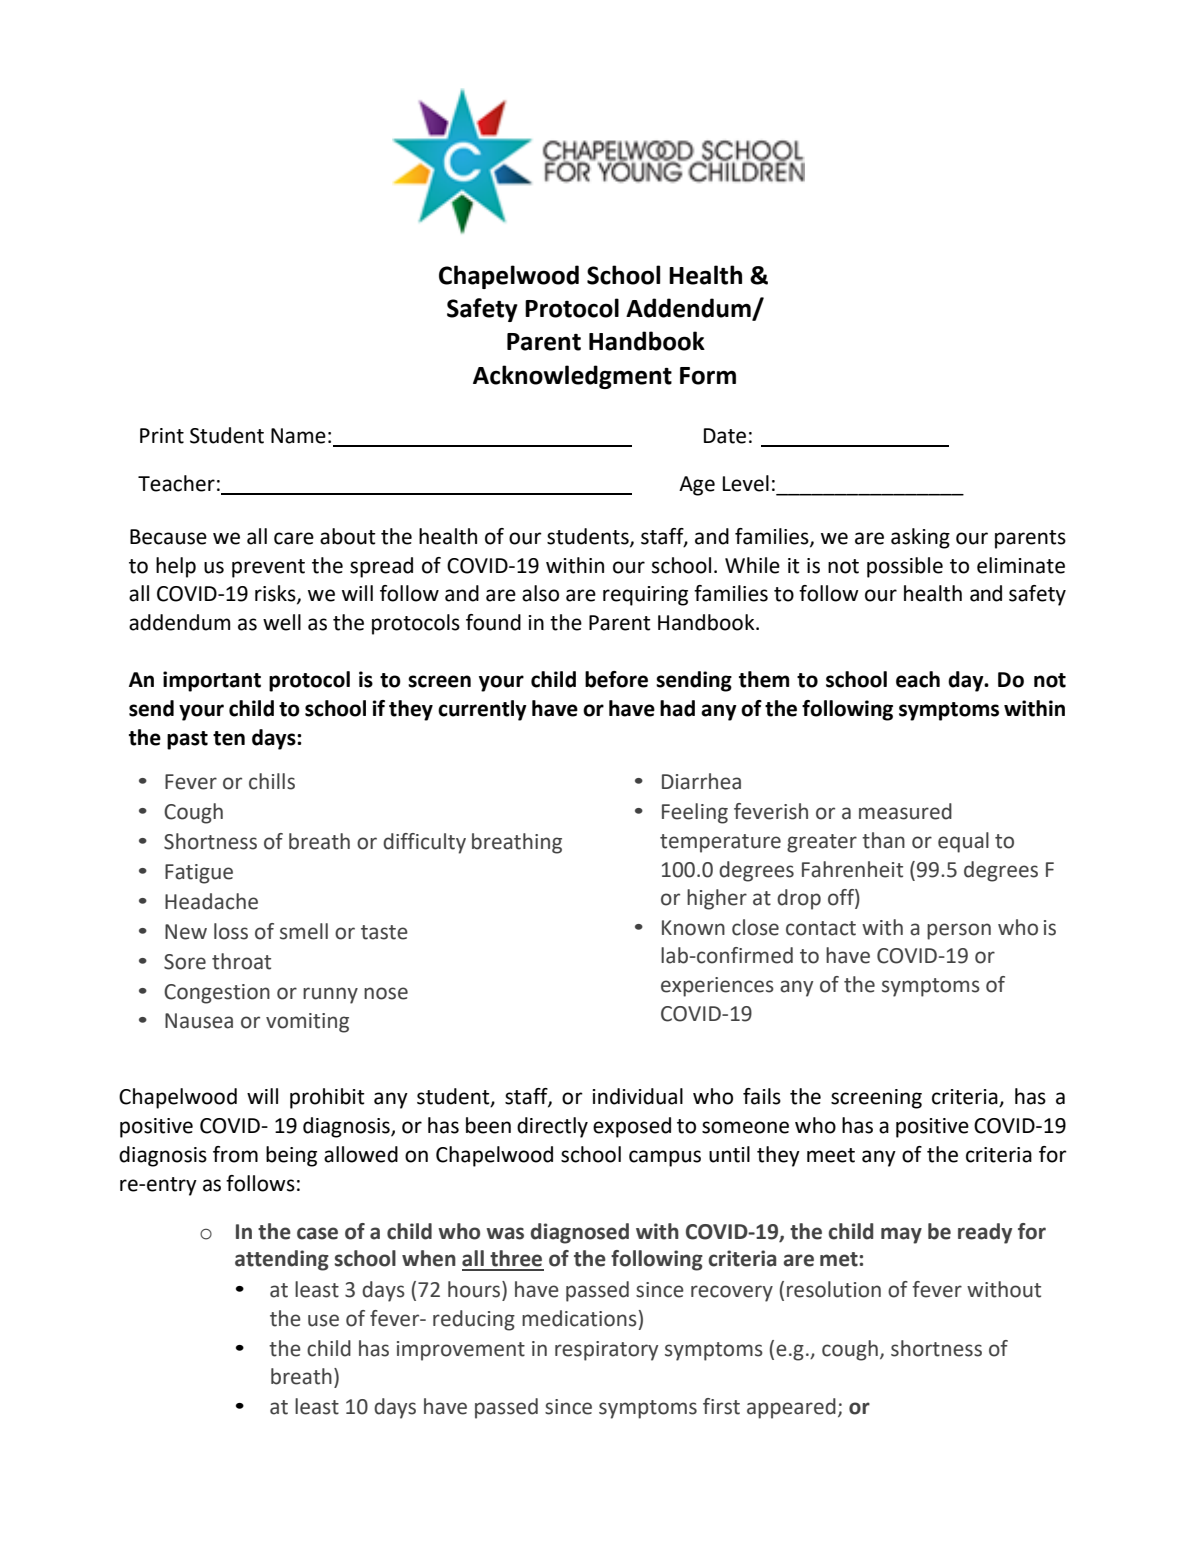  What do you see at coordinates (606, 1351) in the document?
I see `respiratory` at bounding box center [606, 1351].
